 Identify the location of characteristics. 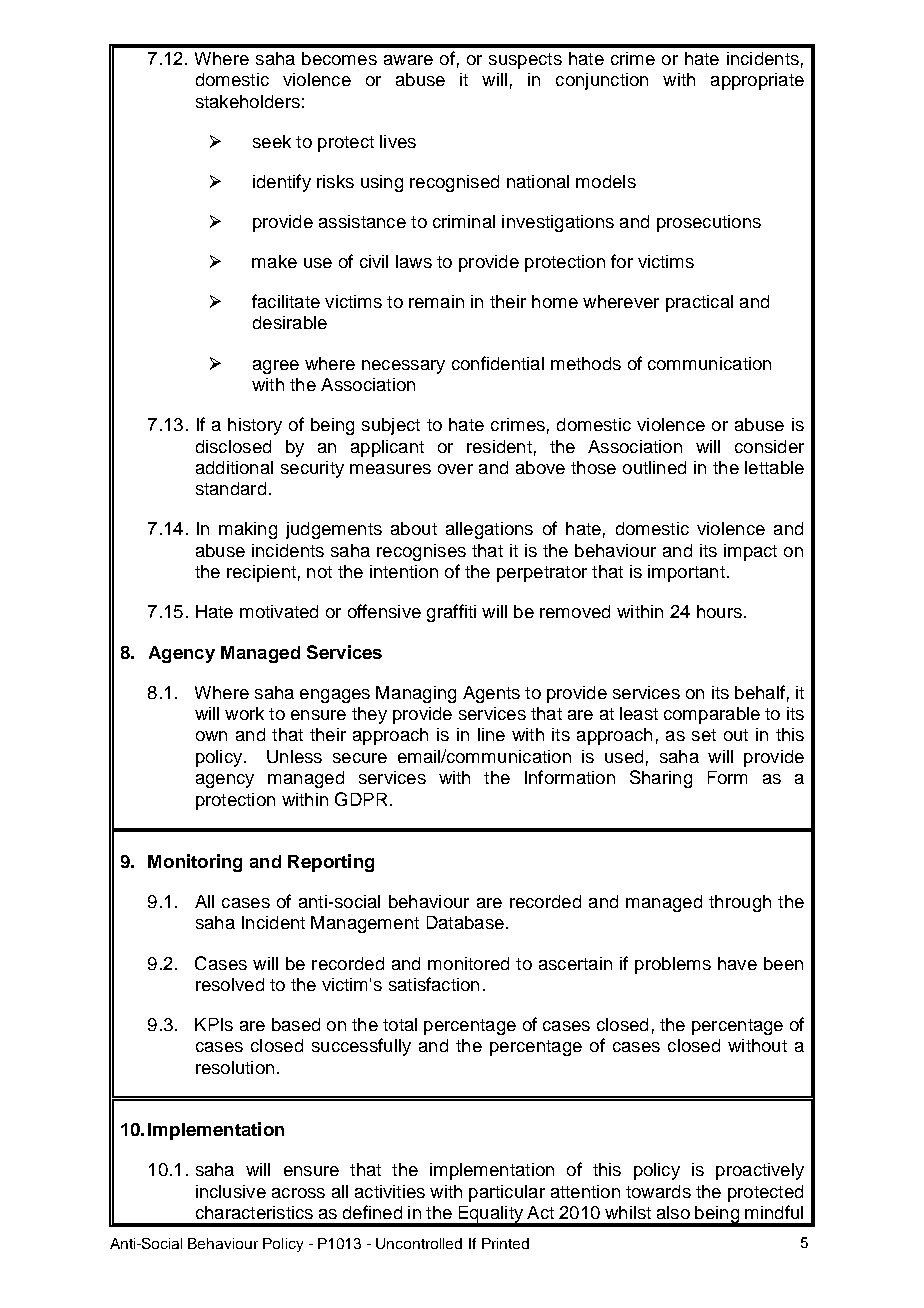
(254, 1212).
